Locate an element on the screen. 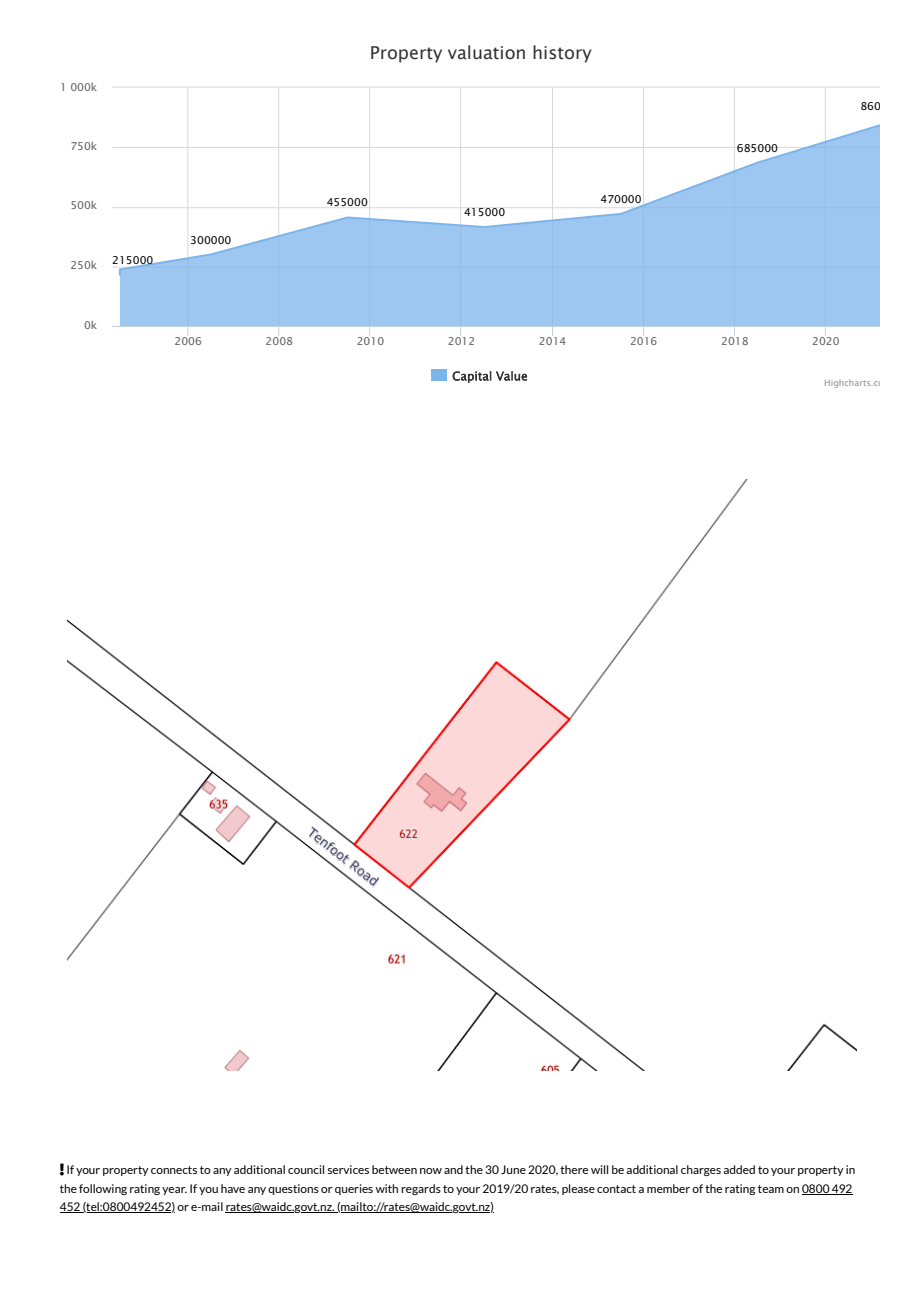  history is located at coordinates (562, 54).
